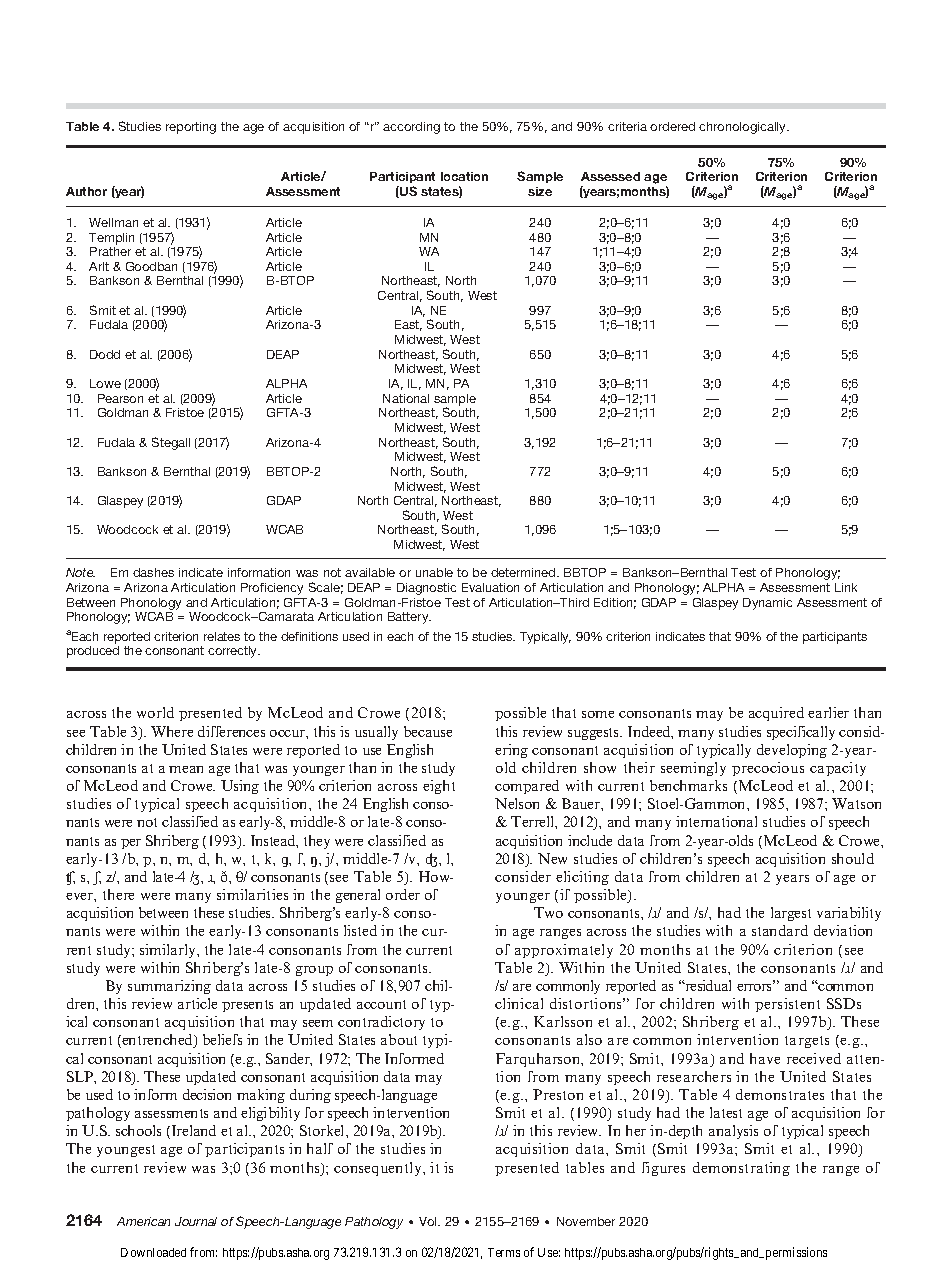 The height and width of the screenshot is (1274, 952). Describe the element at coordinates (191, 128) in the screenshot. I see `reporting` at that location.
